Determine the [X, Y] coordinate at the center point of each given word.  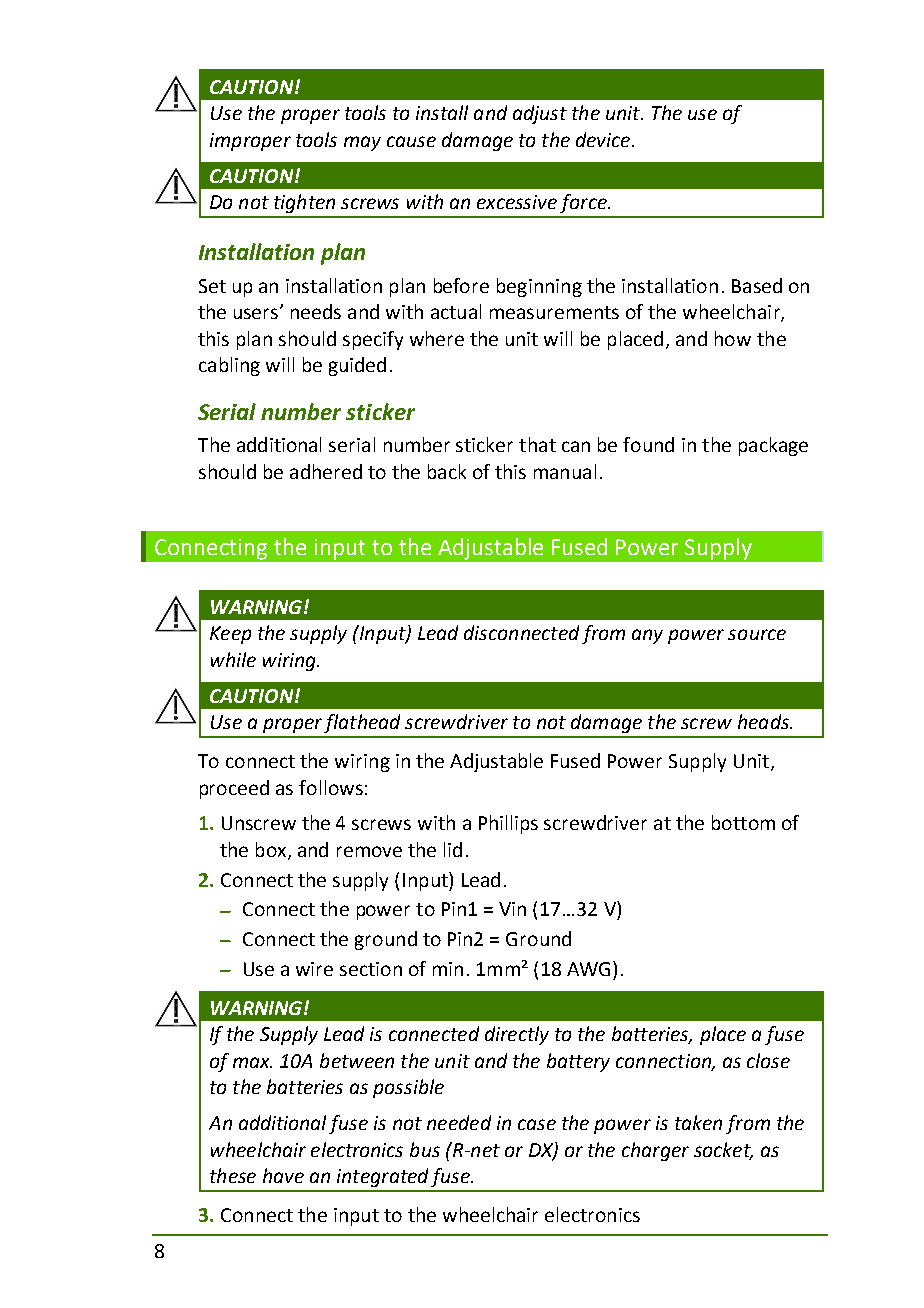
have [283, 1175]
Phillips [508, 824]
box [272, 851]
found [648, 444]
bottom [743, 822]
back [447, 471]
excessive [517, 202]
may [362, 143]
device [604, 139]
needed [459, 1122]
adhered [326, 471]
